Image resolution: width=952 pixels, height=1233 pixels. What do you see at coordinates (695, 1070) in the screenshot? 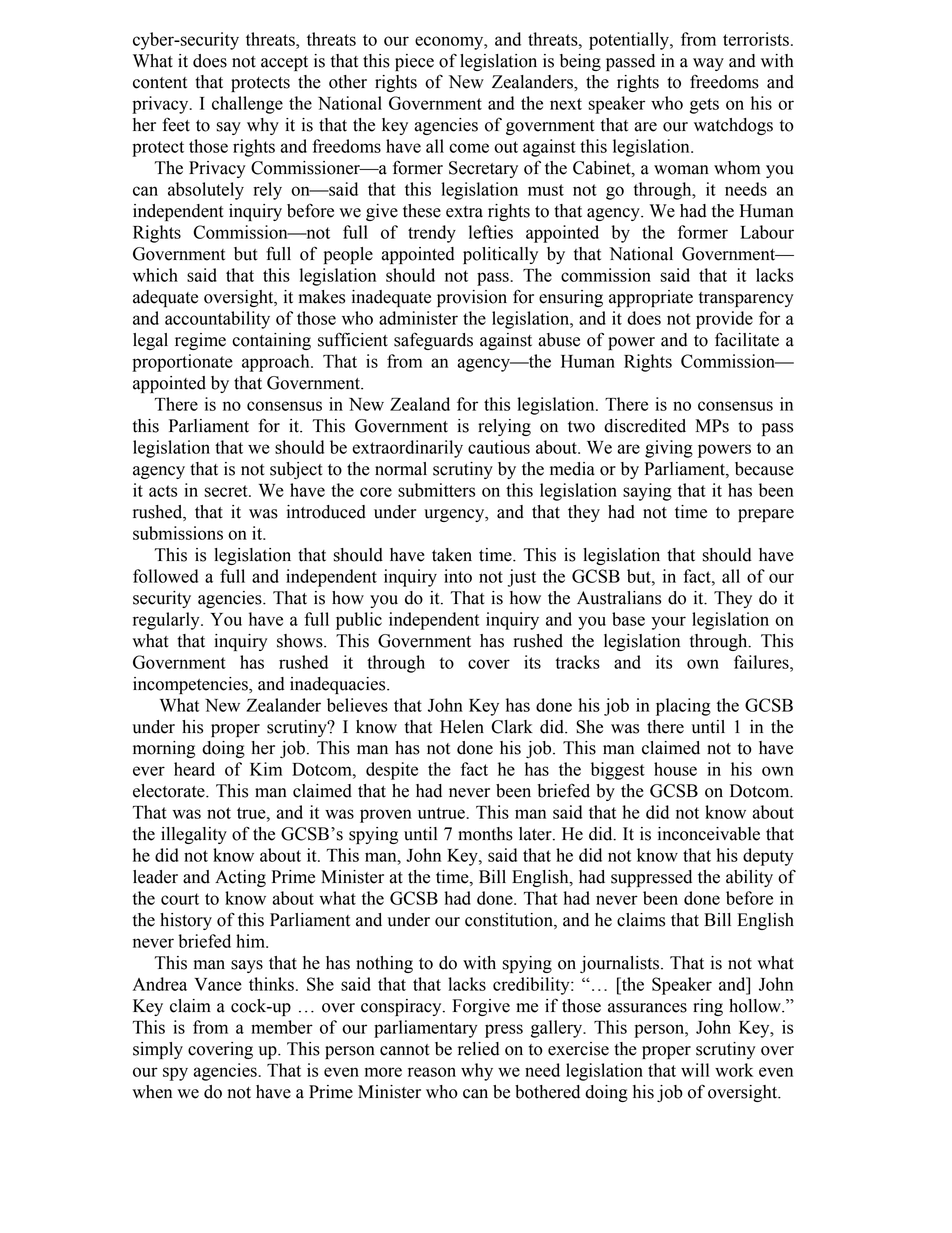
I see `will` at bounding box center [695, 1070].
